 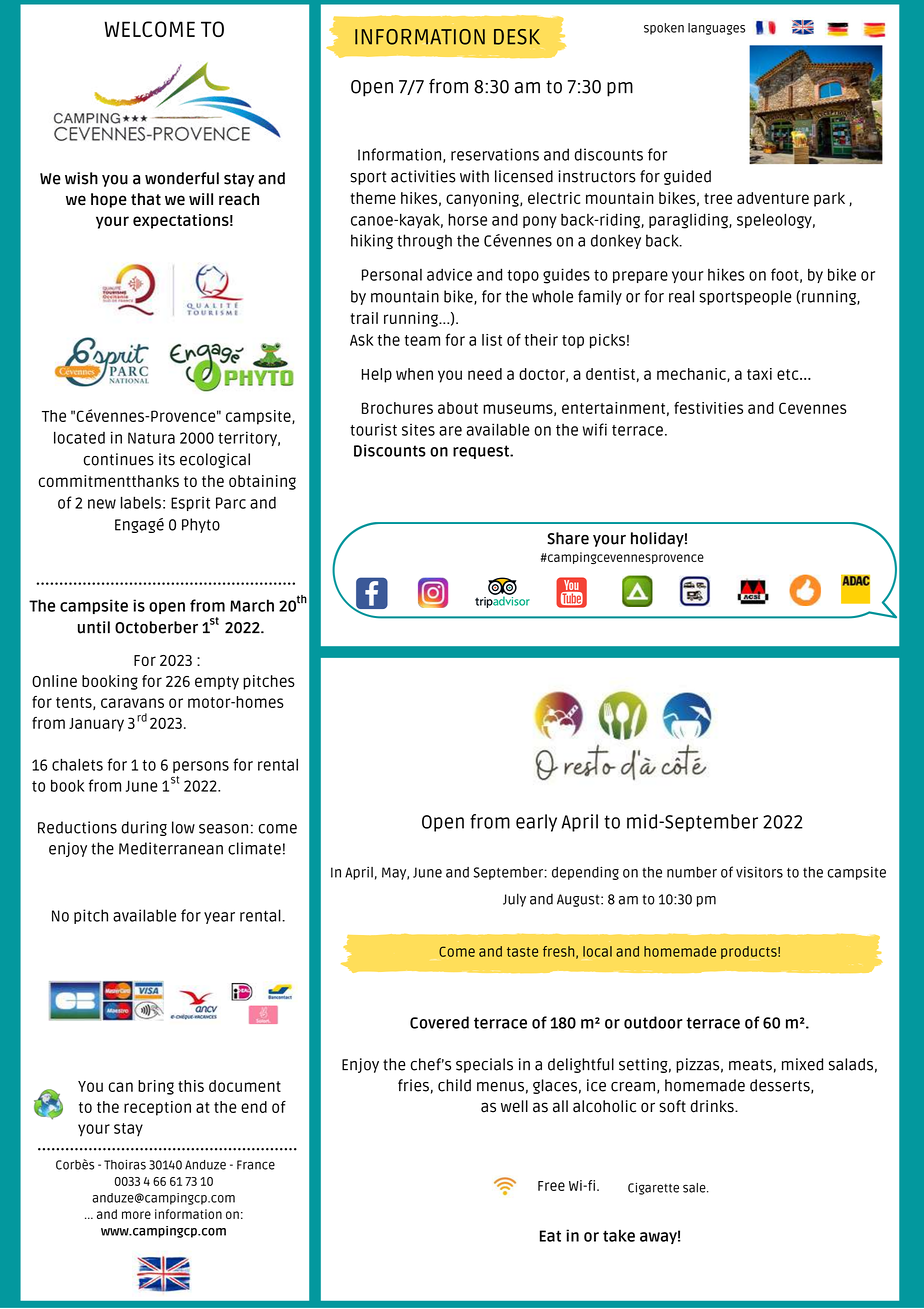 What do you see at coordinates (695, 1188) in the screenshot?
I see `sale` at bounding box center [695, 1188].
